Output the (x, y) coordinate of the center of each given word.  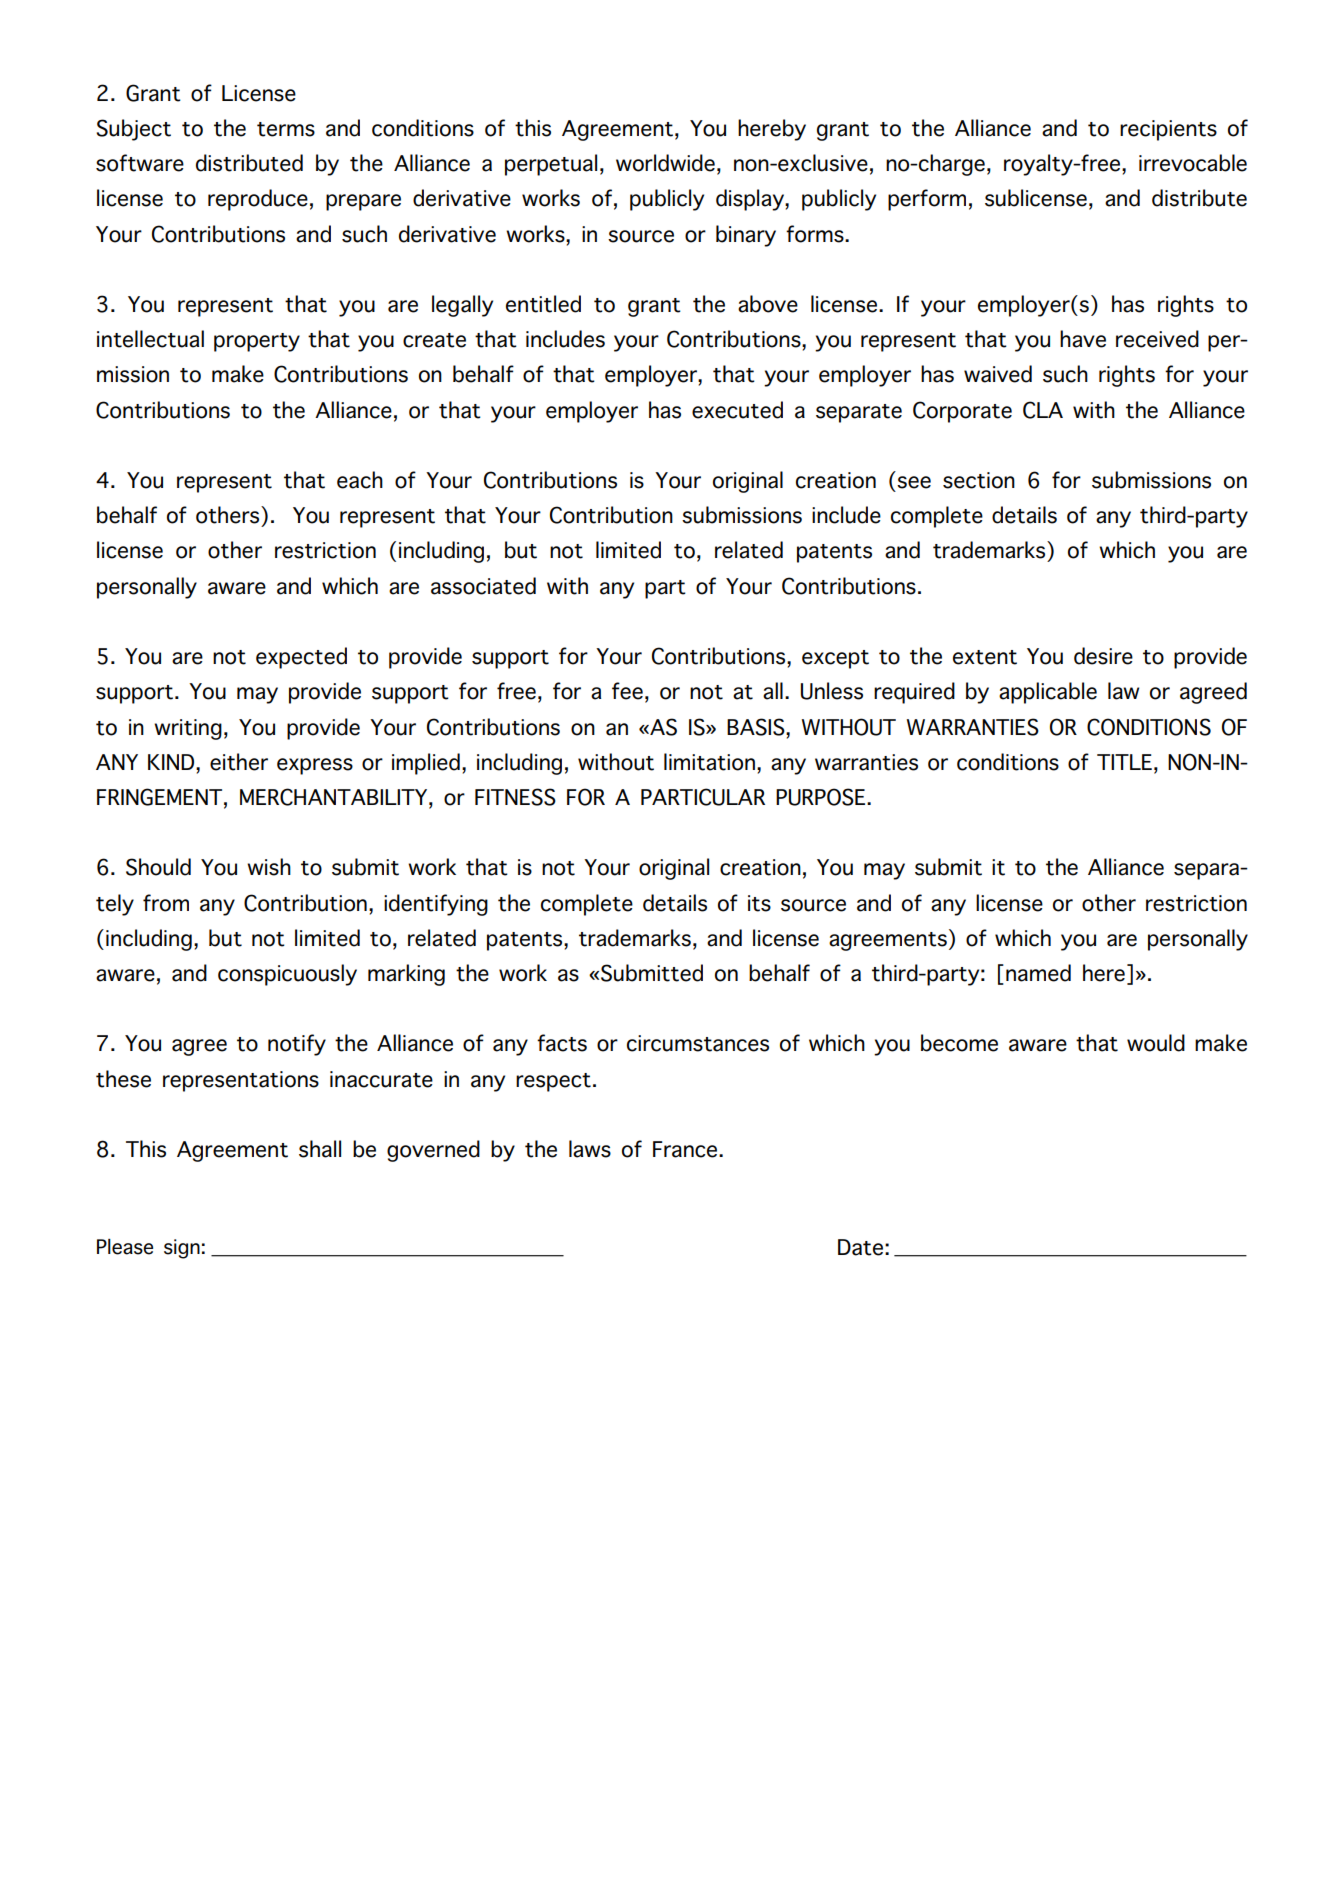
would (1156, 1043)
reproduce (258, 200)
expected (301, 658)
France (686, 1149)
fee (627, 691)
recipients (1168, 130)
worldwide (665, 163)
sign (182, 1249)
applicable (1048, 693)
